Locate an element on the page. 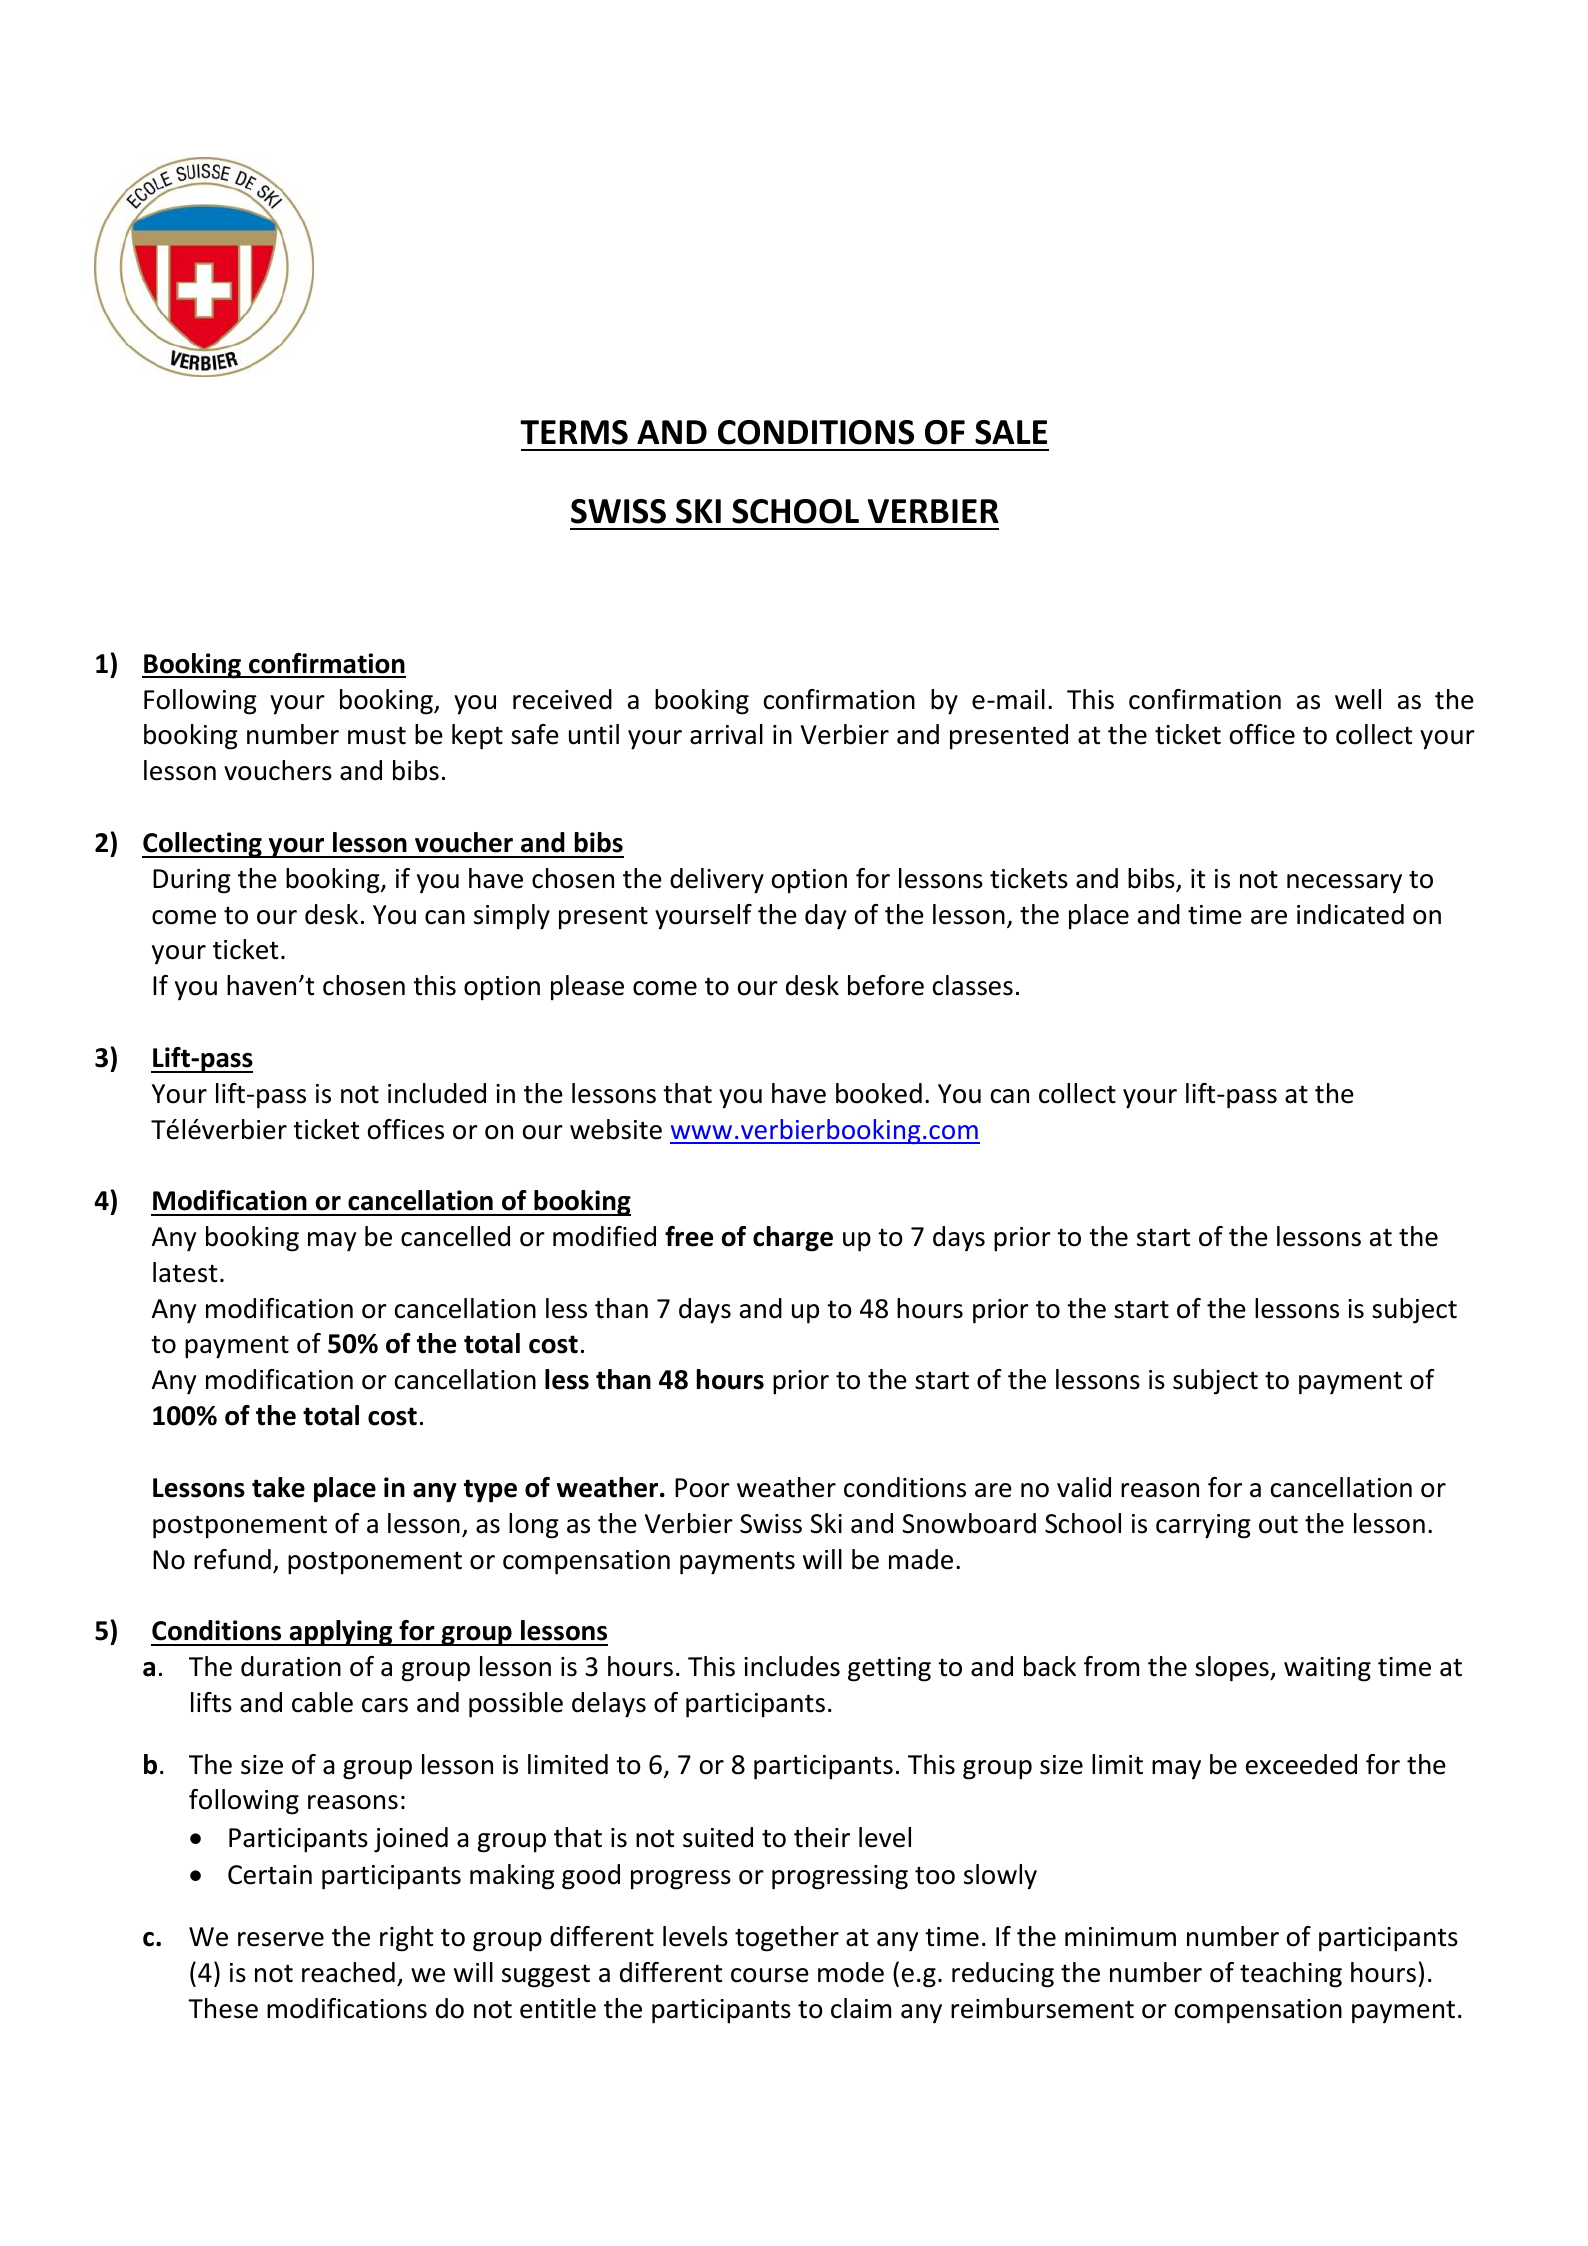 The image size is (1588, 2246). booked is located at coordinates (879, 1093).
